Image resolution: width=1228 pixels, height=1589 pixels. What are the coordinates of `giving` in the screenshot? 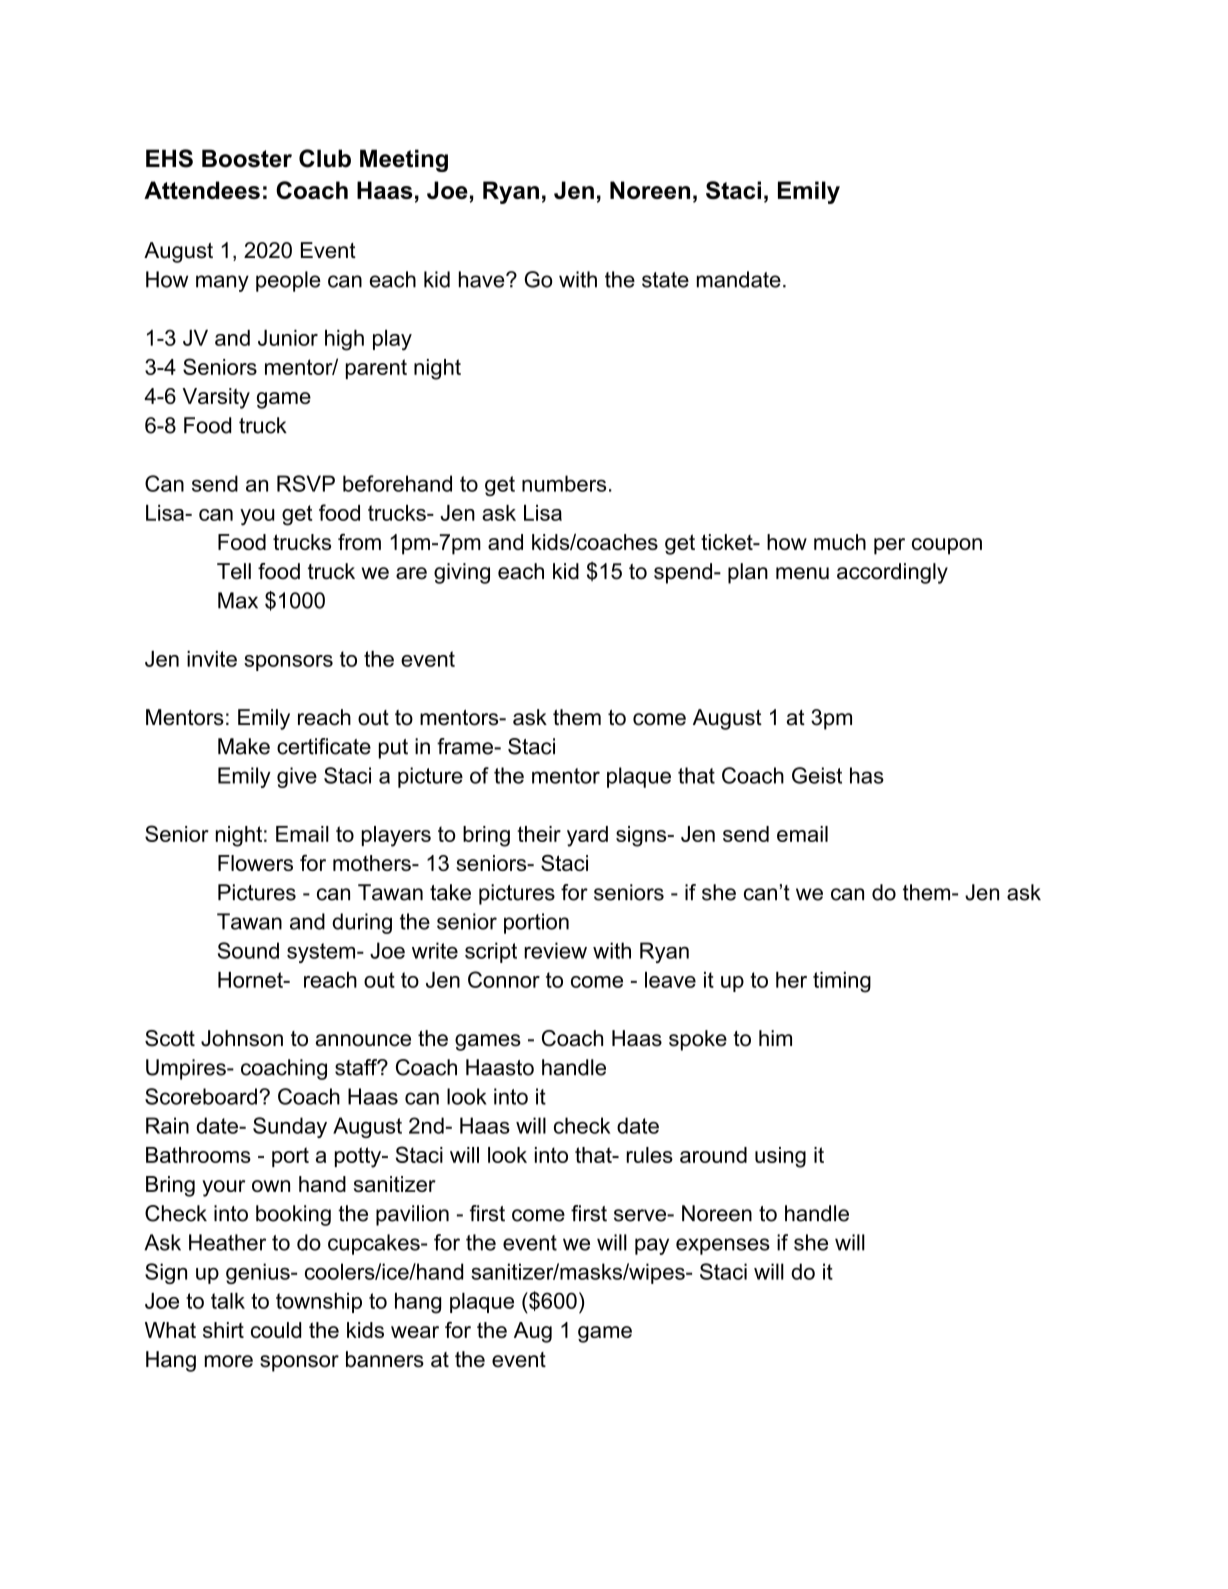 It's located at (462, 573).
